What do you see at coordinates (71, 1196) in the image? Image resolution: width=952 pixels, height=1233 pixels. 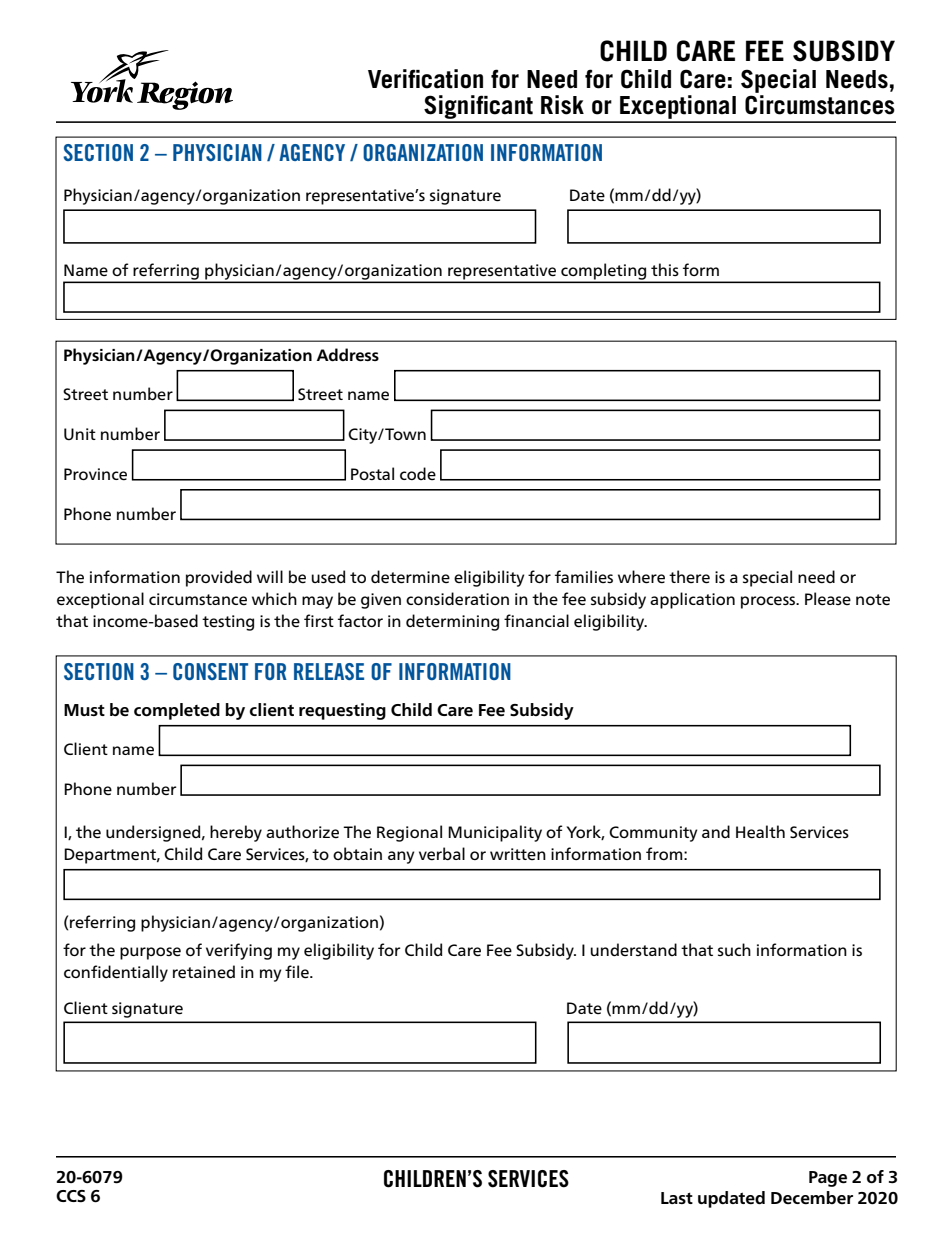 I see `CCS` at bounding box center [71, 1196].
